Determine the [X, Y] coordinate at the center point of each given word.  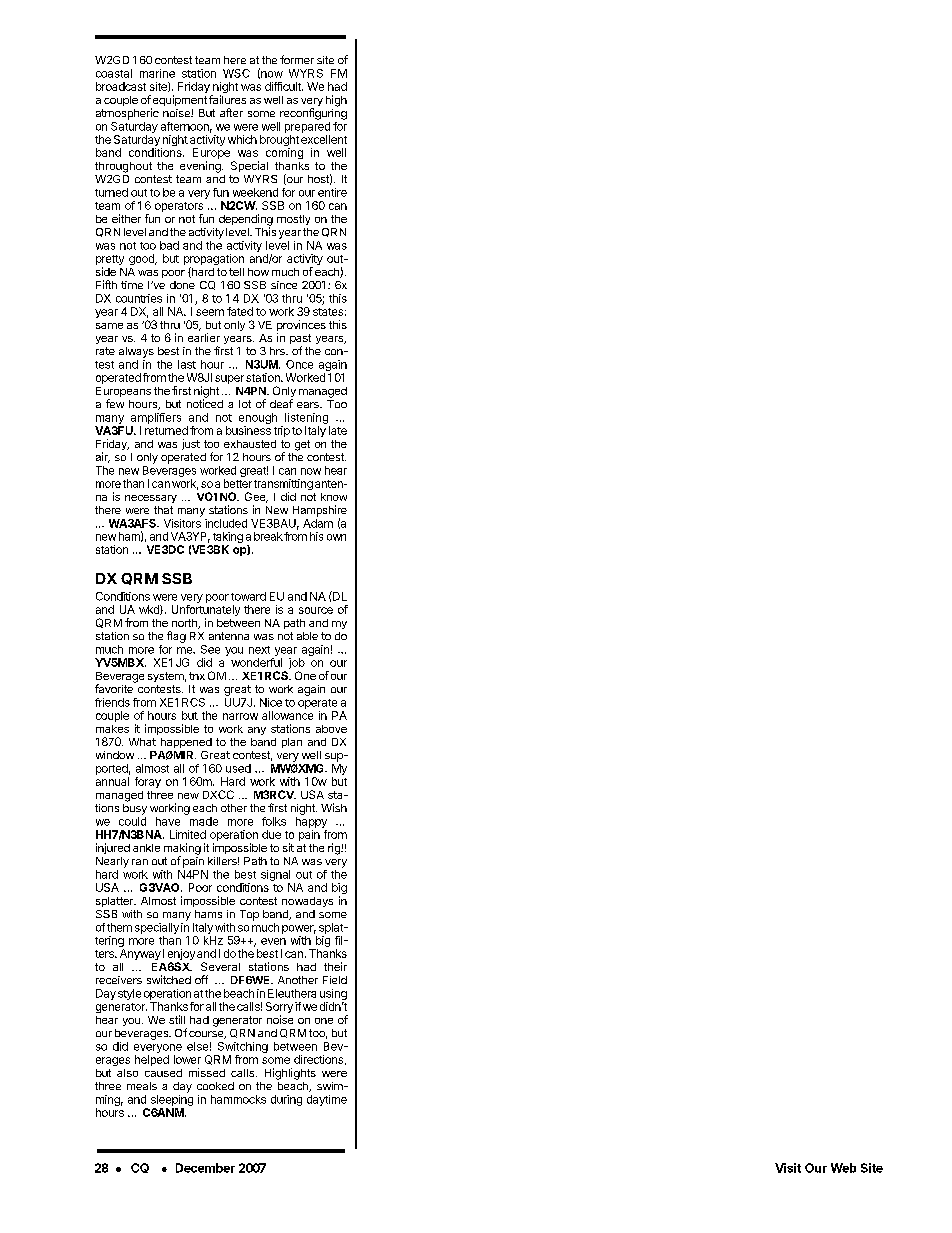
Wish [334, 807]
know [334, 497]
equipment [179, 102]
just [191, 444]
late [338, 430]
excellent [324, 139]
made [204, 821]
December [205, 1168]
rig [335, 849]
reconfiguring [313, 113]
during [286, 1100]
